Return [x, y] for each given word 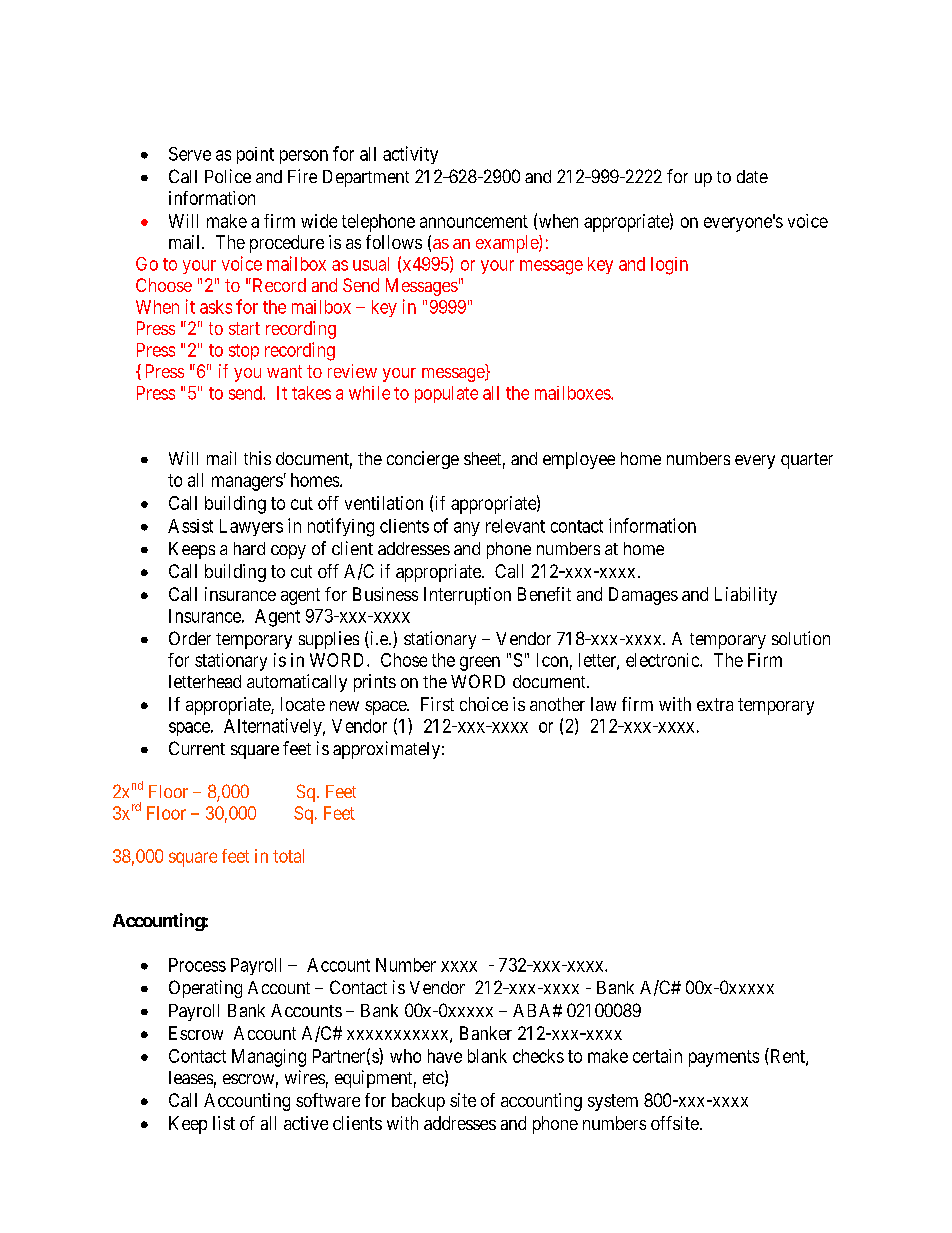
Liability [746, 596]
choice [484, 704]
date [752, 176]
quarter [807, 461]
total [288, 856]
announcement [474, 221]
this [257, 458]
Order [190, 638]
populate [446, 394]
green [480, 663]
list [224, 1123]
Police [228, 176]
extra [715, 704]
